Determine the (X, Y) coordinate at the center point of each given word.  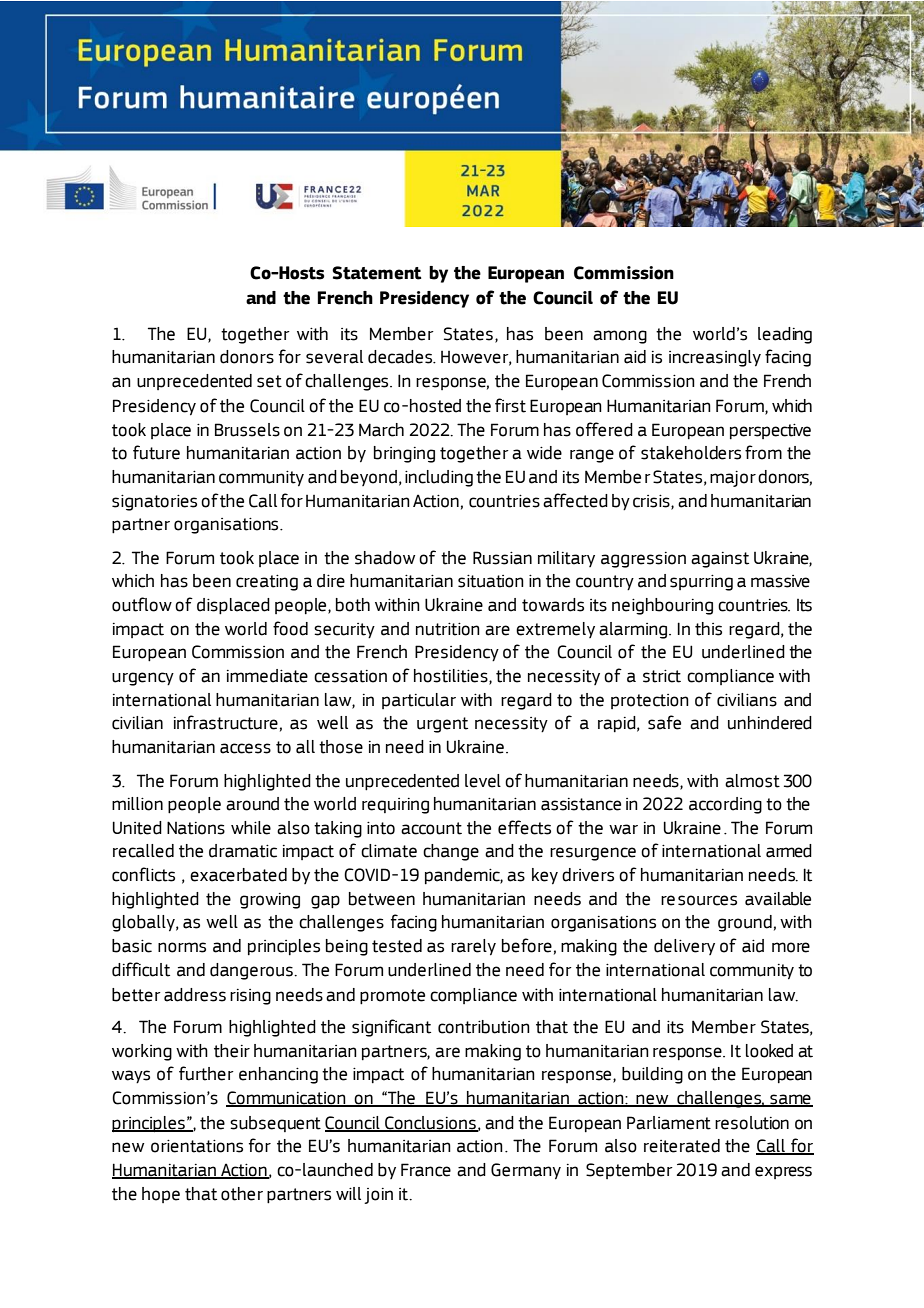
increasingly (715, 358)
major (733, 479)
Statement (377, 273)
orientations (197, 1146)
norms (182, 947)
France (426, 1170)
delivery (684, 947)
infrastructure (226, 722)
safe (664, 722)
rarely (473, 947)
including (439, 478)
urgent (442, 725)
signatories (154, 503)
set (269, 381)
